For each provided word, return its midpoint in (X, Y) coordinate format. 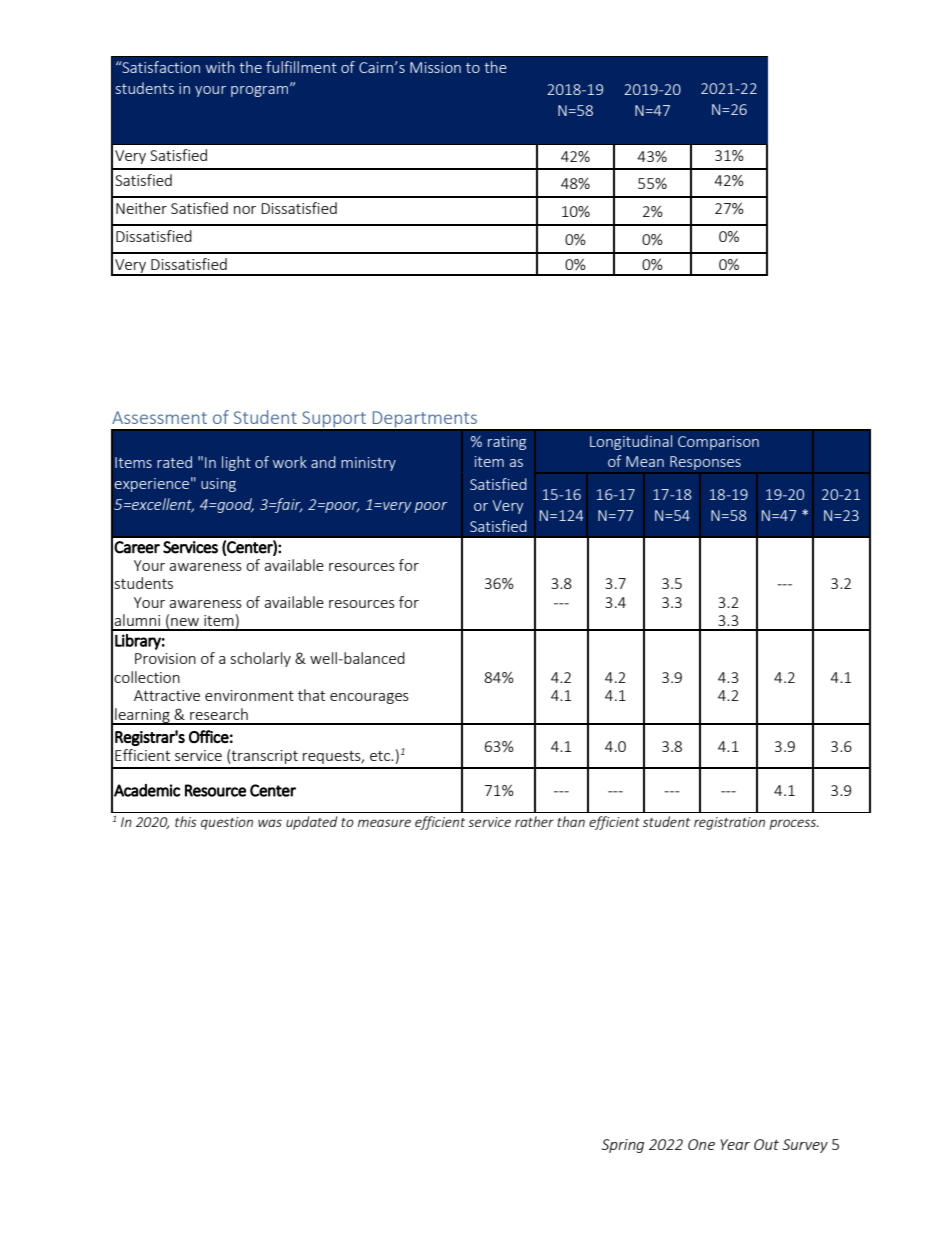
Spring (623, 1146)
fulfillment (301, 67)
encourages (369, 698)
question (227, 823)
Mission (435, 67)
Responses (705, 463)
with (220, 67)
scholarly (261, 659)
